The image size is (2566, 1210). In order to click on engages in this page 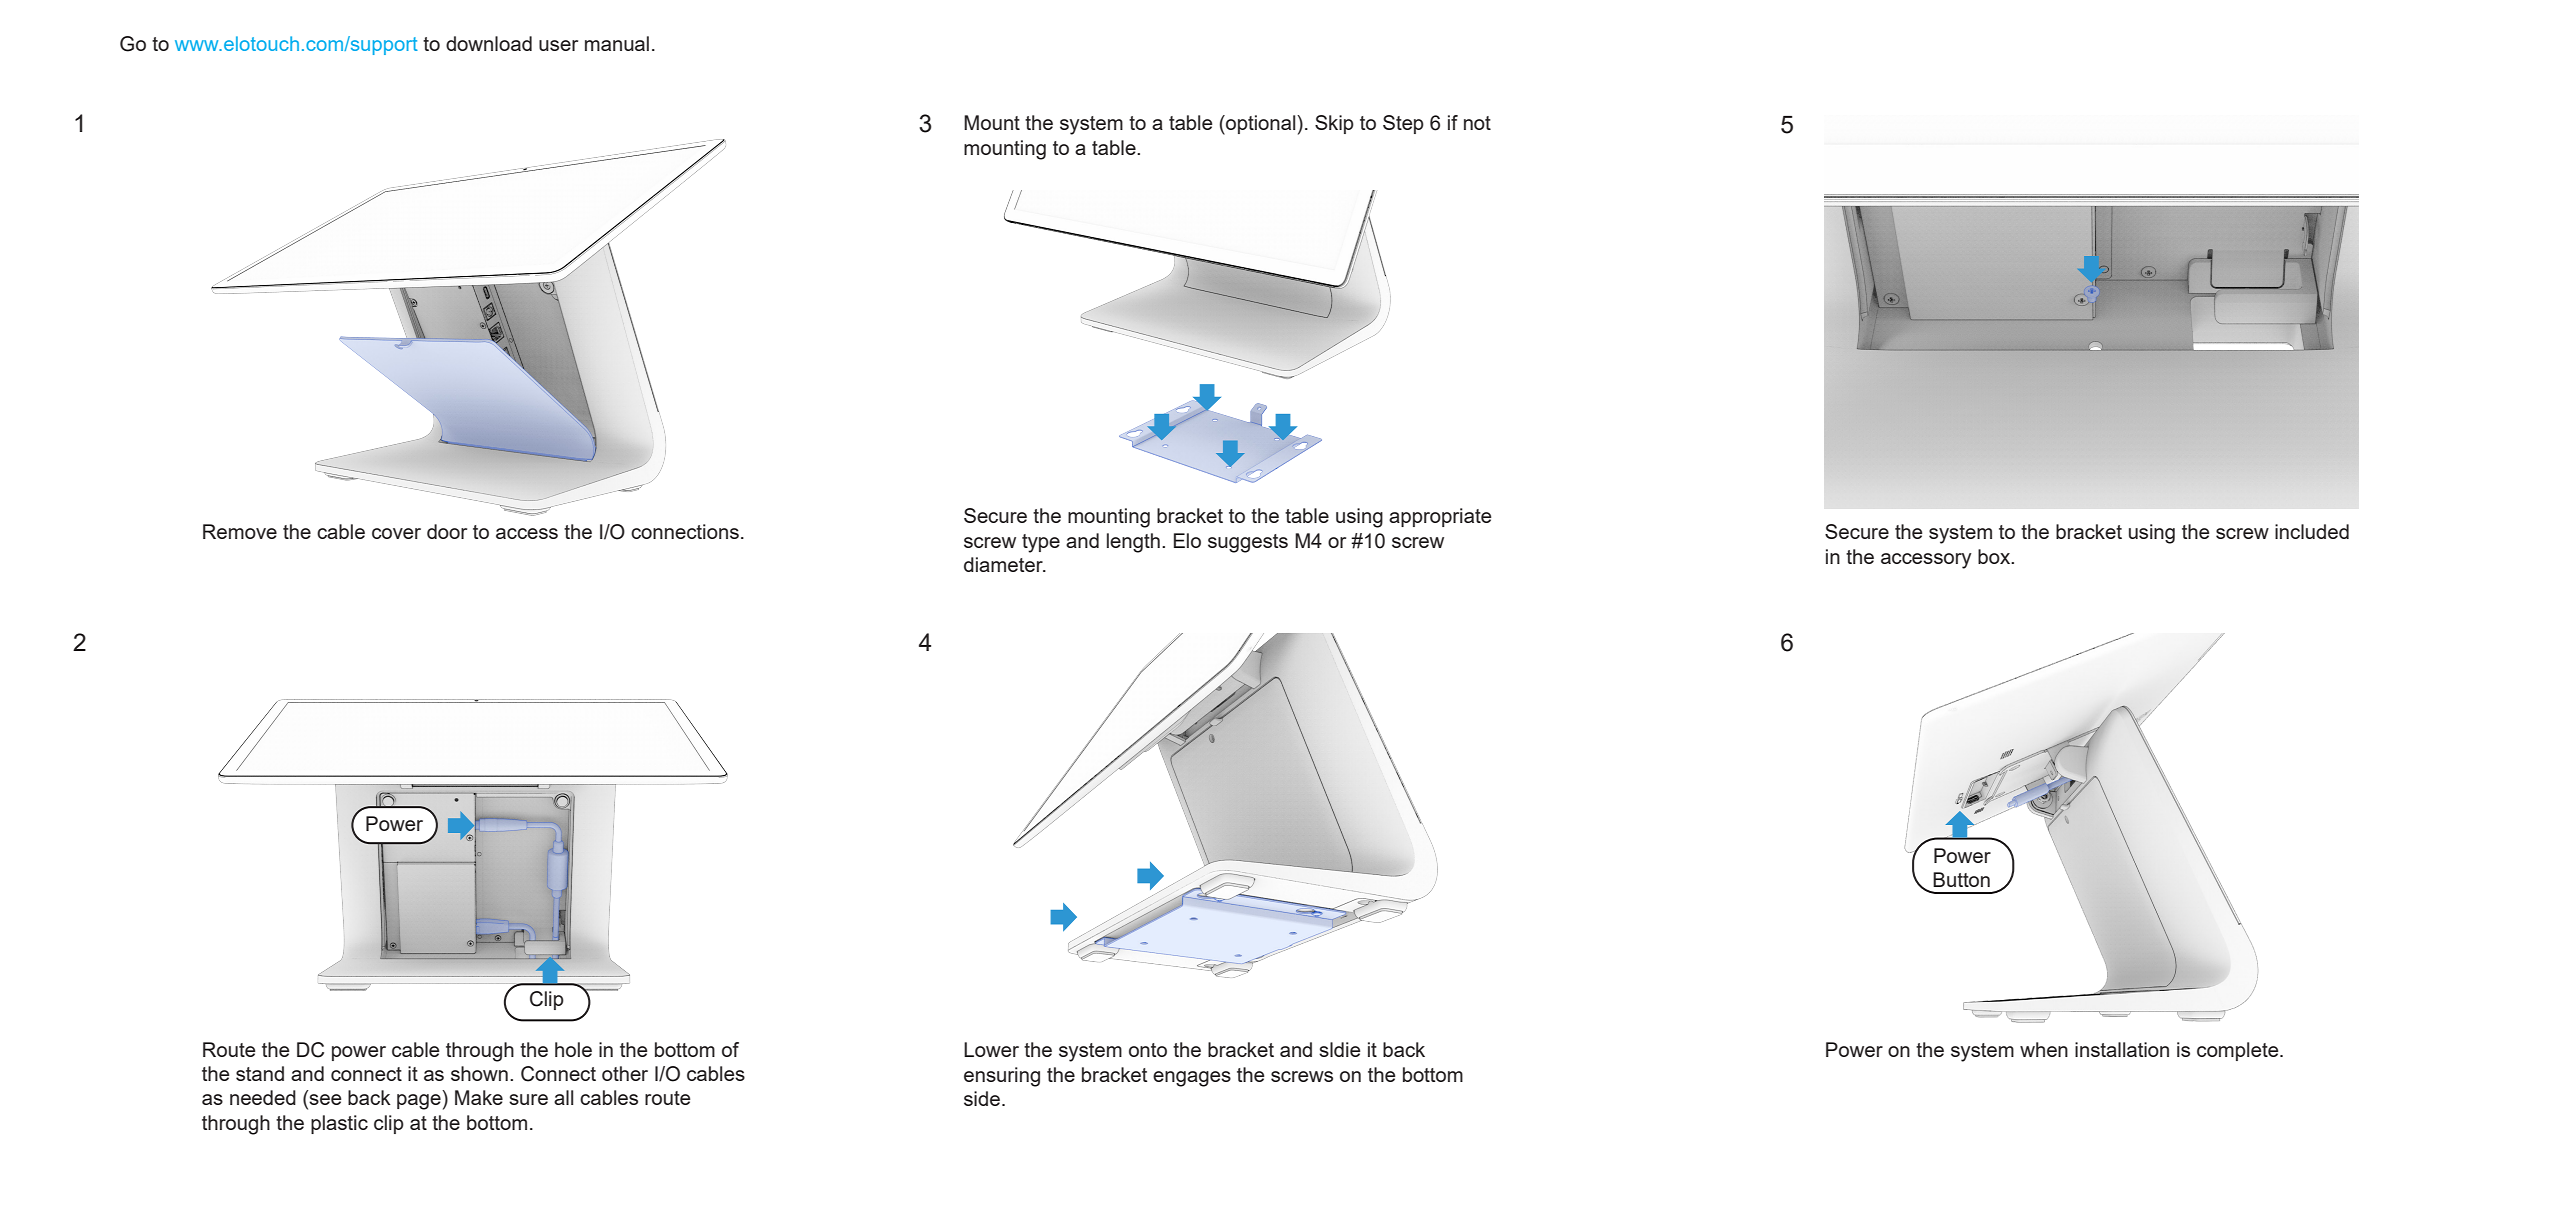, I will do `click(1192, 1079)`.
